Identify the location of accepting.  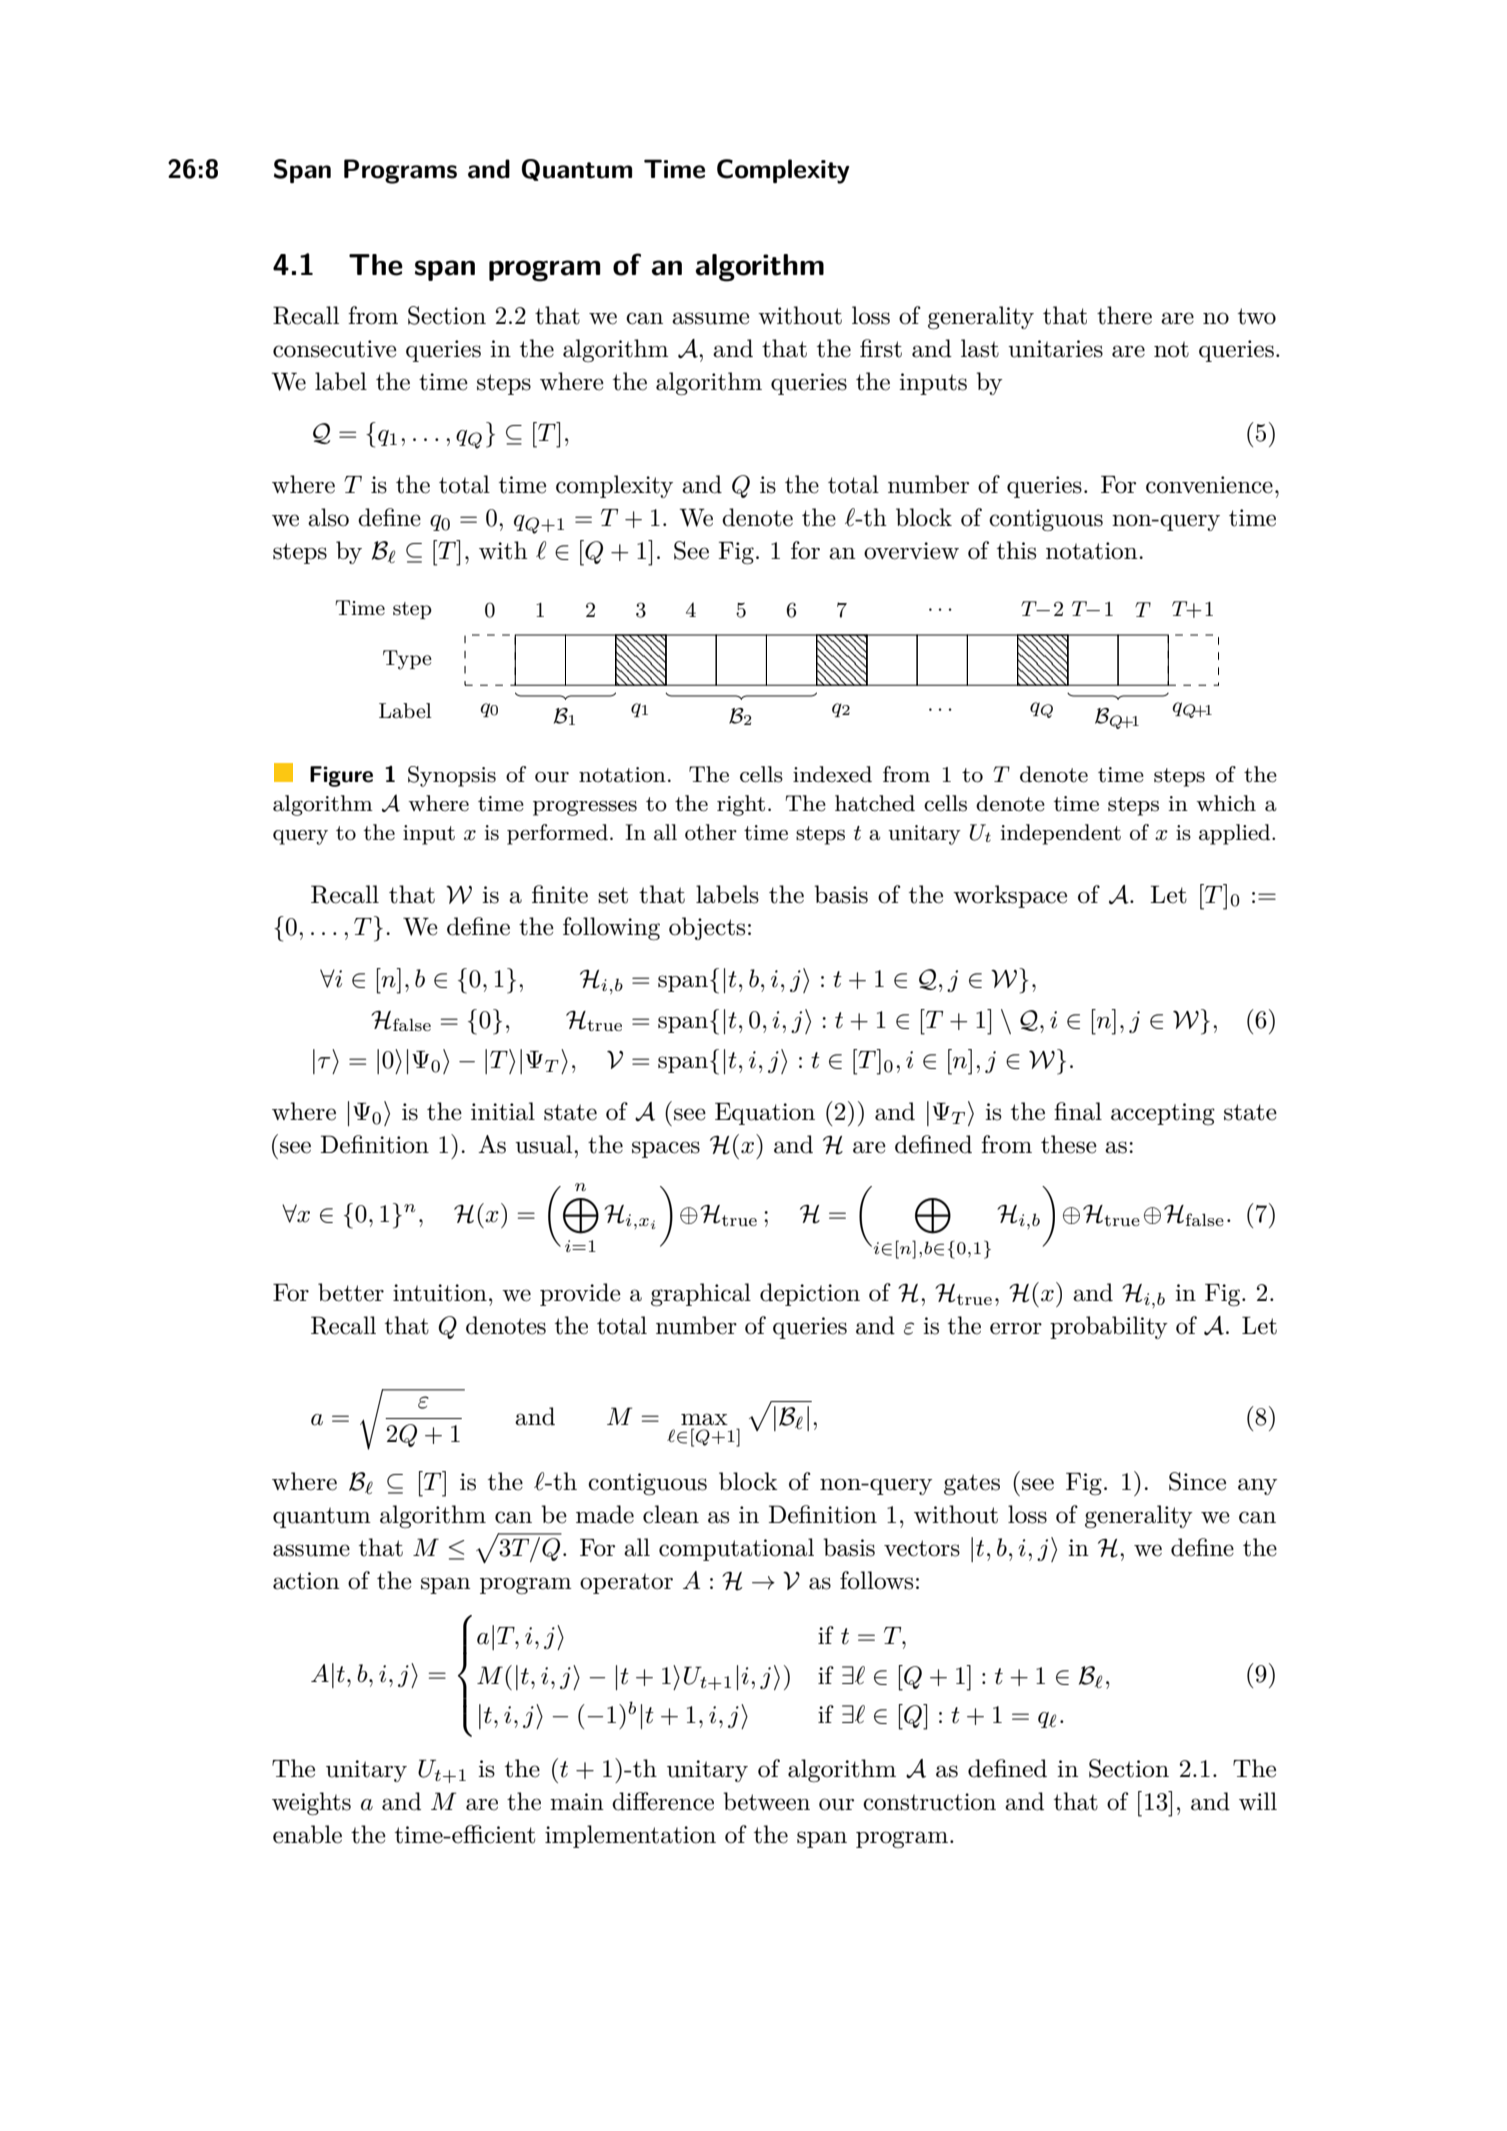
(1163, 1114).
